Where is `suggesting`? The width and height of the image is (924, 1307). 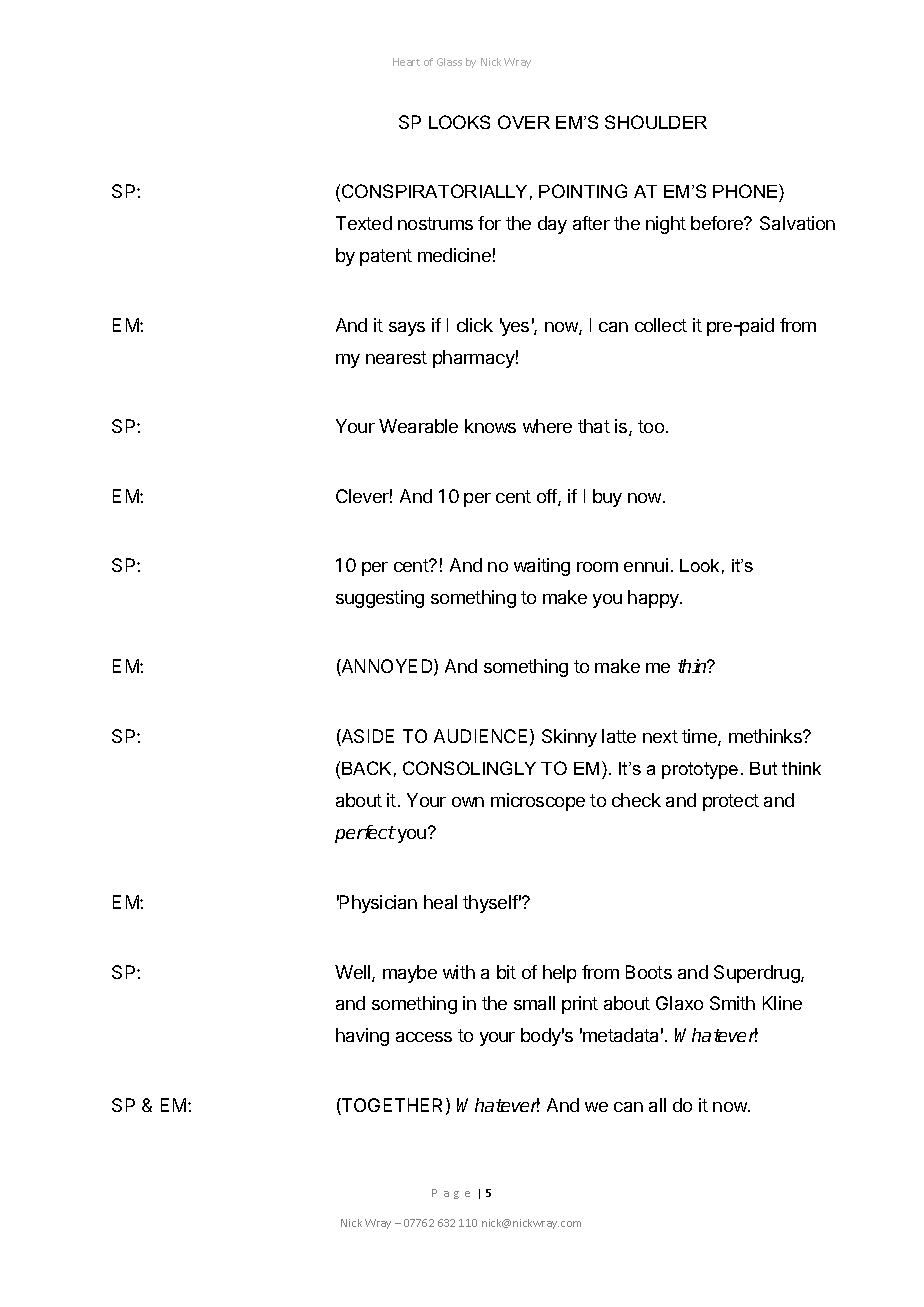 suggesting is located at coordinates (380, 599).
